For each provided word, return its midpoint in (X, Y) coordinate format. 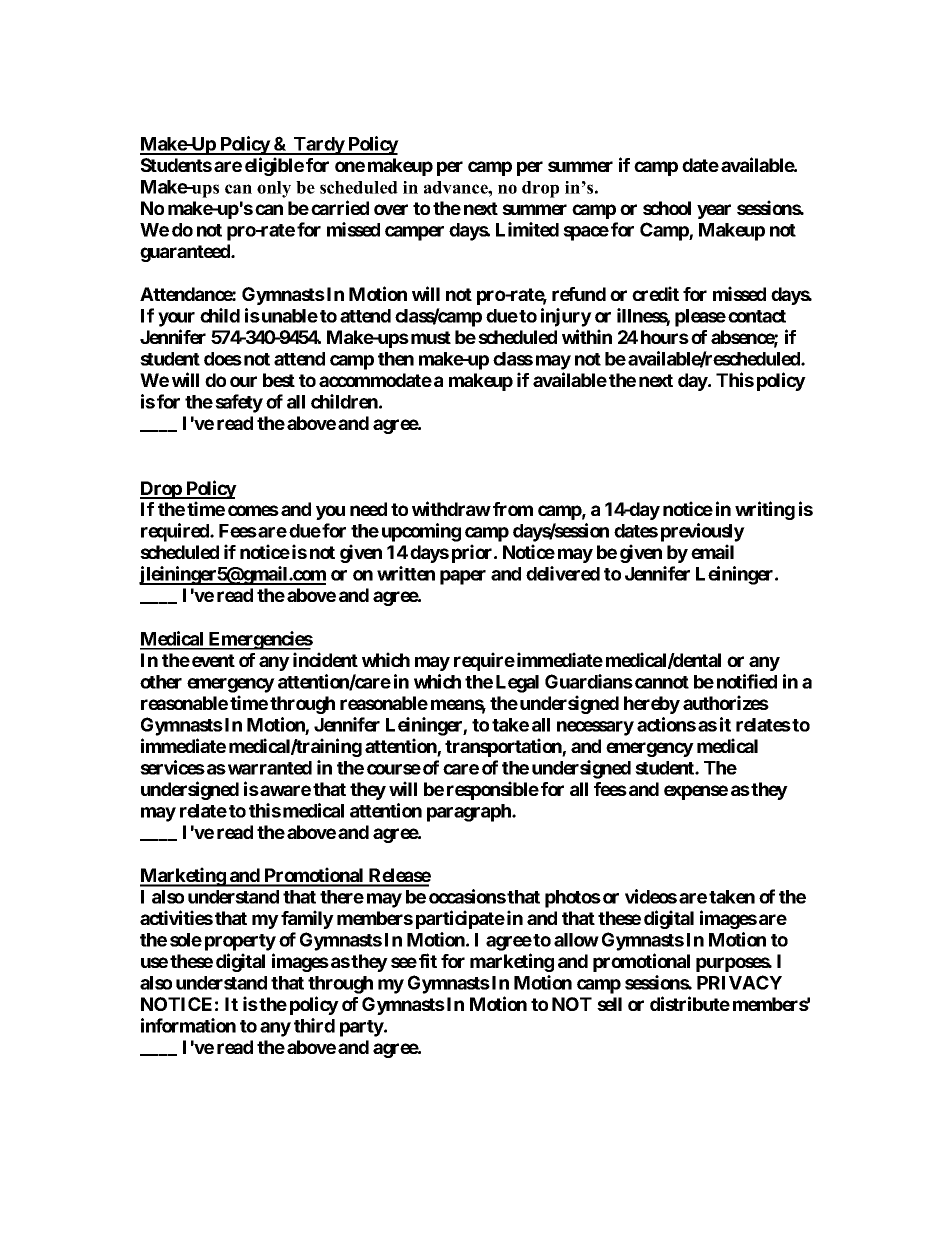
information (188, 1025)
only (274, 189)
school (667, 208)
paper (463, 577)
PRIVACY (739, 982)
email (712, 551)
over (391, 209)
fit (428, 960)
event (213, 660)
